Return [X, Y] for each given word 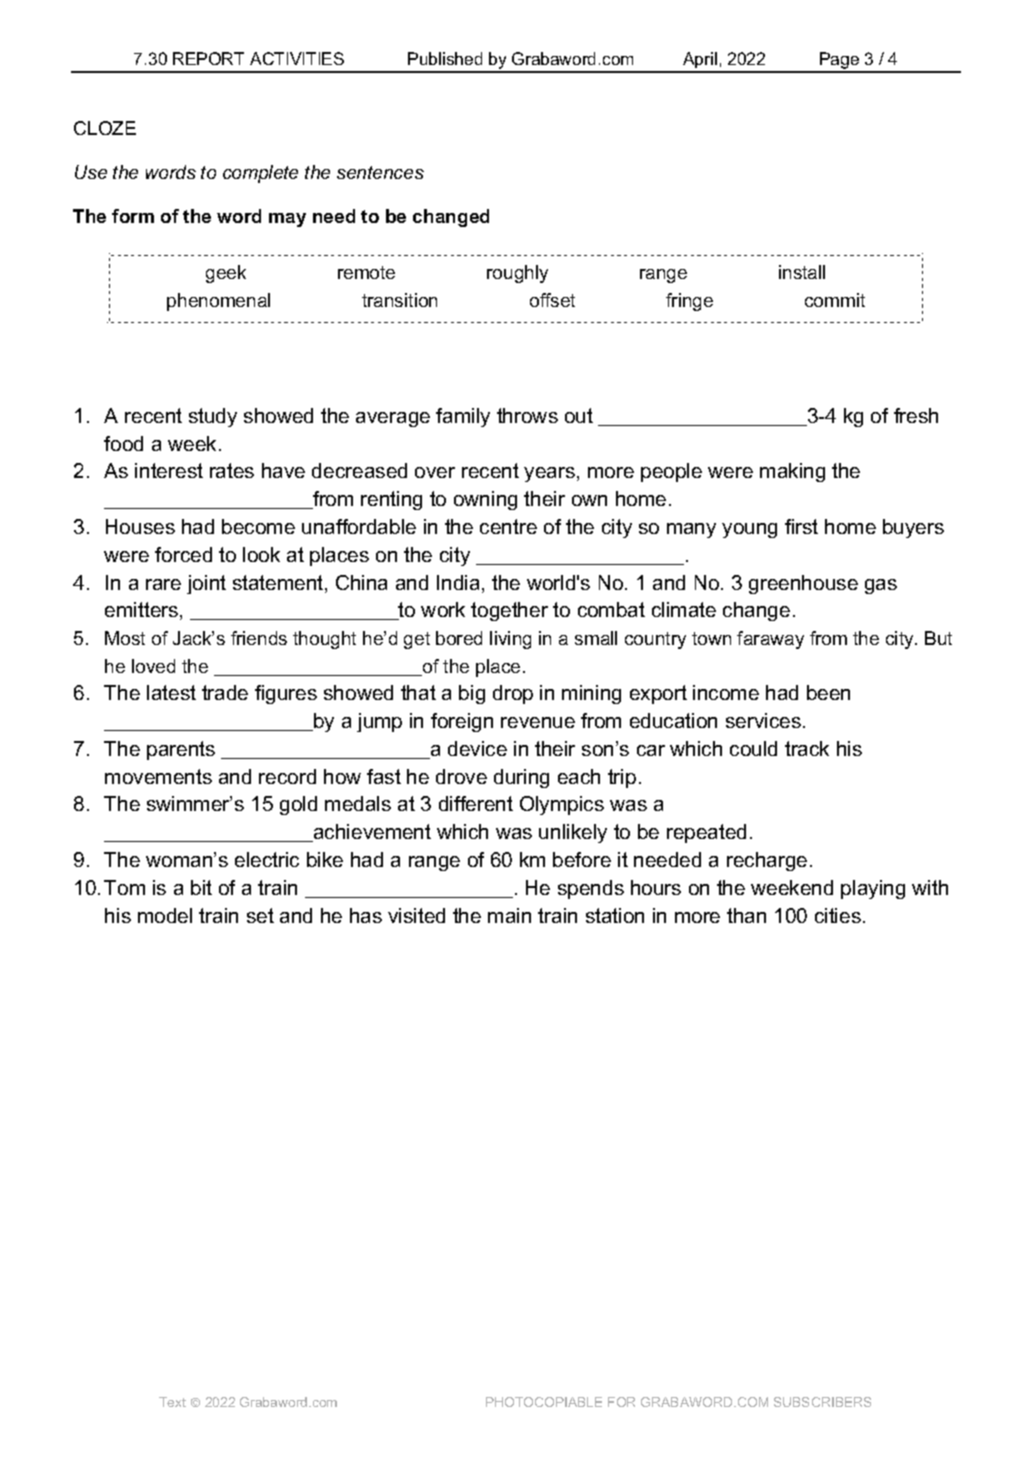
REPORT [208, 58]
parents [181, 750]
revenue [538, 722]
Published [445, 58]
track [807, 748]
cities [838, 915]
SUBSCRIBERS [822, 1402]
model [165, 915]
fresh [916, 415]
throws [527, 415]
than [746, 915]
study [213, 417]
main [509, 915]
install [802, 272]
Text [172, 1402]
